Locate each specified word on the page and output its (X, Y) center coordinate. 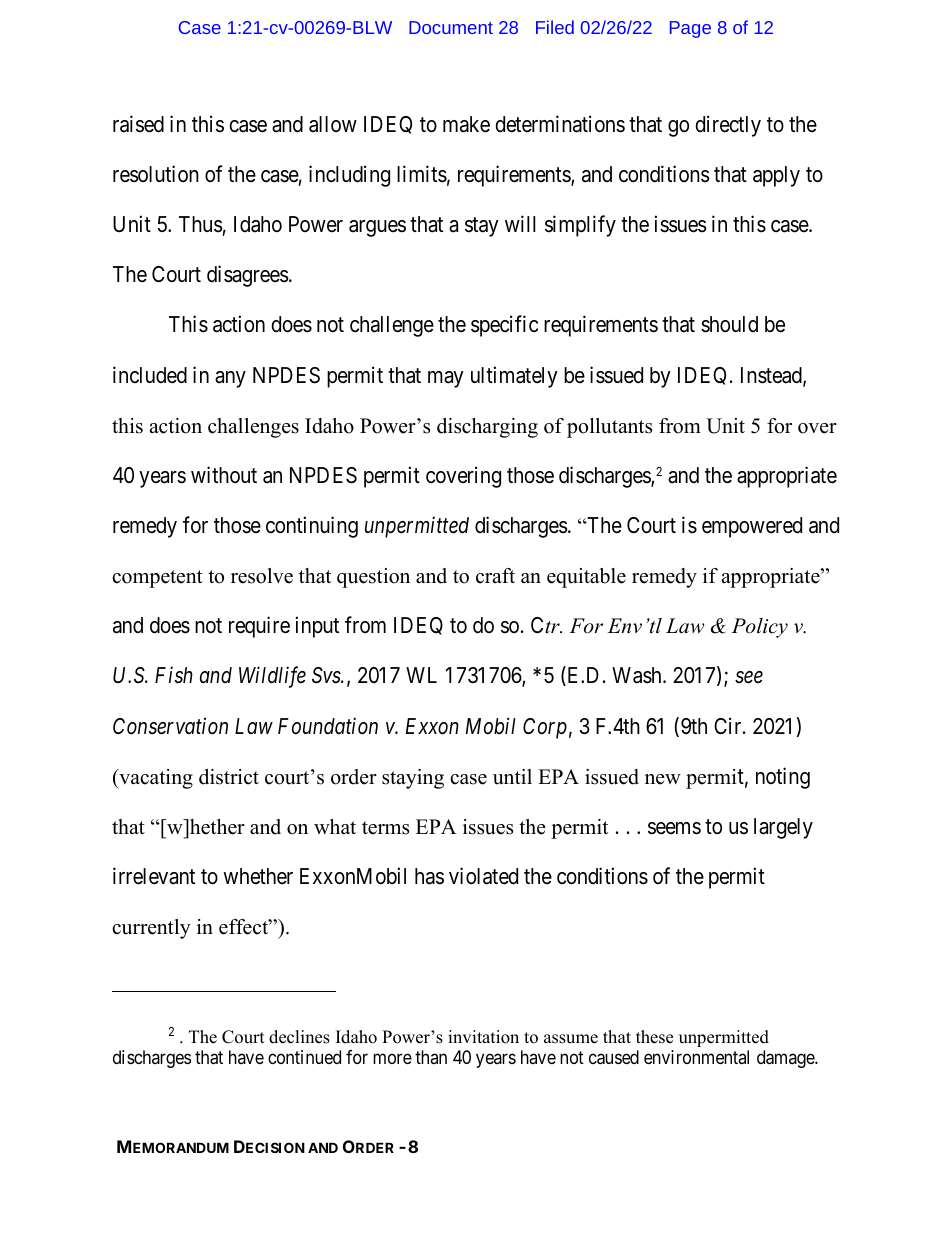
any (230, 379)
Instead (772, 376)
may (446, 379)
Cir (729, 725)
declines (299, 1037)
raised (138, 124)
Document (451, 27)
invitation (483, 1037)
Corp (545, 728)
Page (690, 29)
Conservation (170, 726)
